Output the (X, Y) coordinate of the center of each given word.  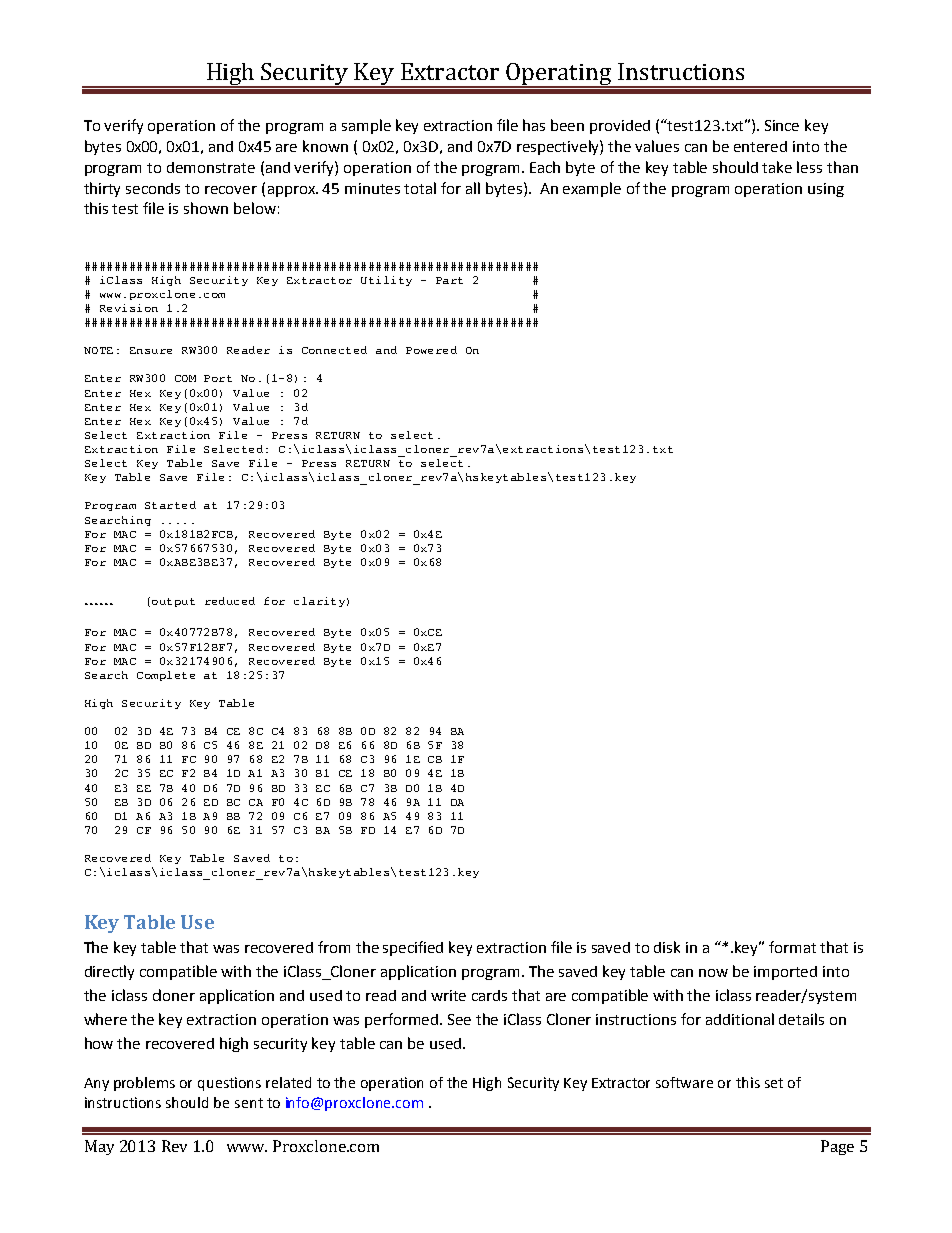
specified (413, 948)
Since (782, 125)
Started (170, 505)
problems (144, 1084)
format (792, 947)
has (534, 125)
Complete (166, 676)
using (826, 190)
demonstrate (211, 167)
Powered (431, 350)
